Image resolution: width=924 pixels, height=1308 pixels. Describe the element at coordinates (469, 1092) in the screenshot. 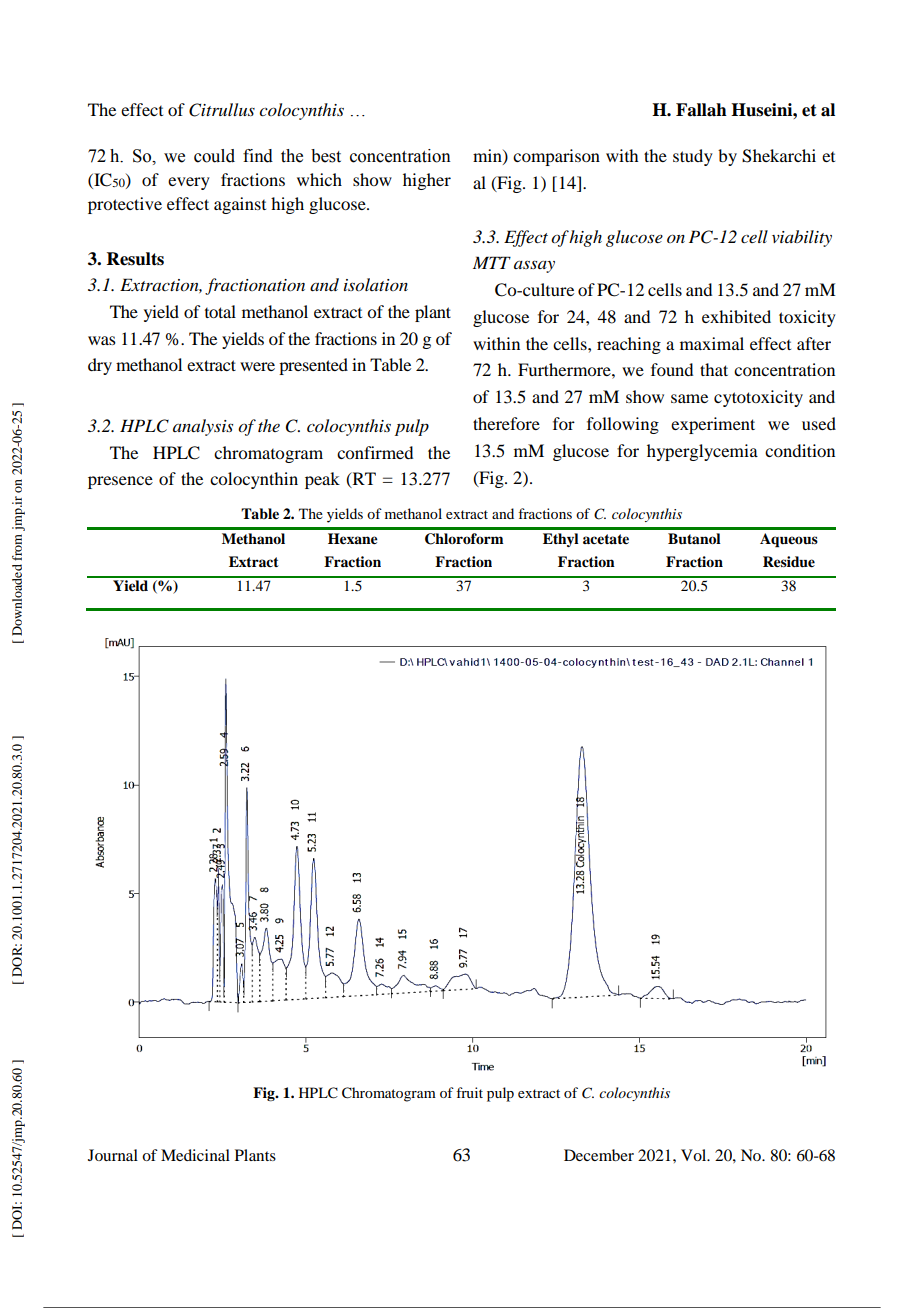

I see `fruit` at that location.
